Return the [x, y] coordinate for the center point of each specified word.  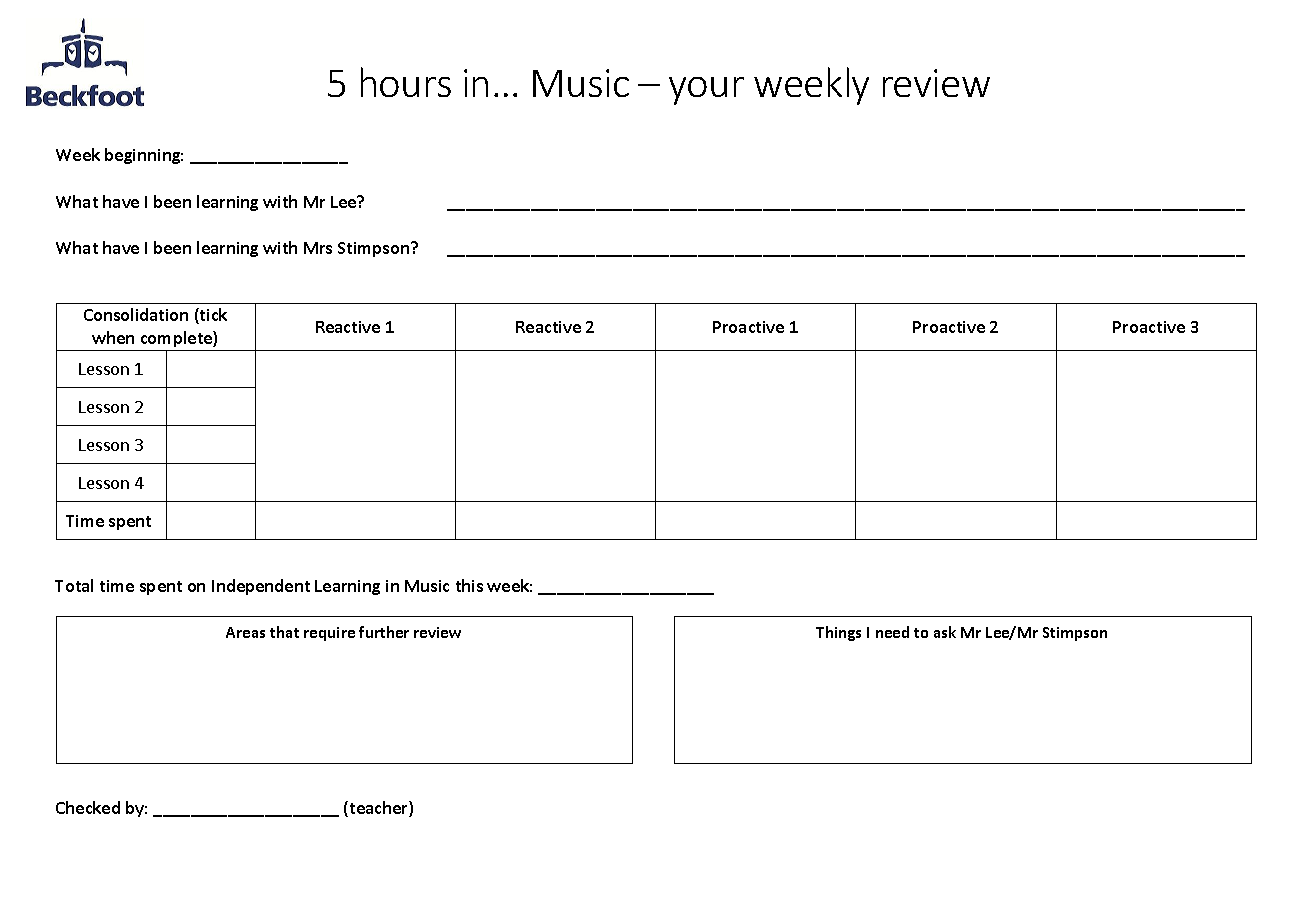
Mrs [318, 248]
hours [406, 82]
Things [838, 633]
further [384, 632]
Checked [88, 807]
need [892, 632]
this [469, 585]
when [113, 337]
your [706, 91]
